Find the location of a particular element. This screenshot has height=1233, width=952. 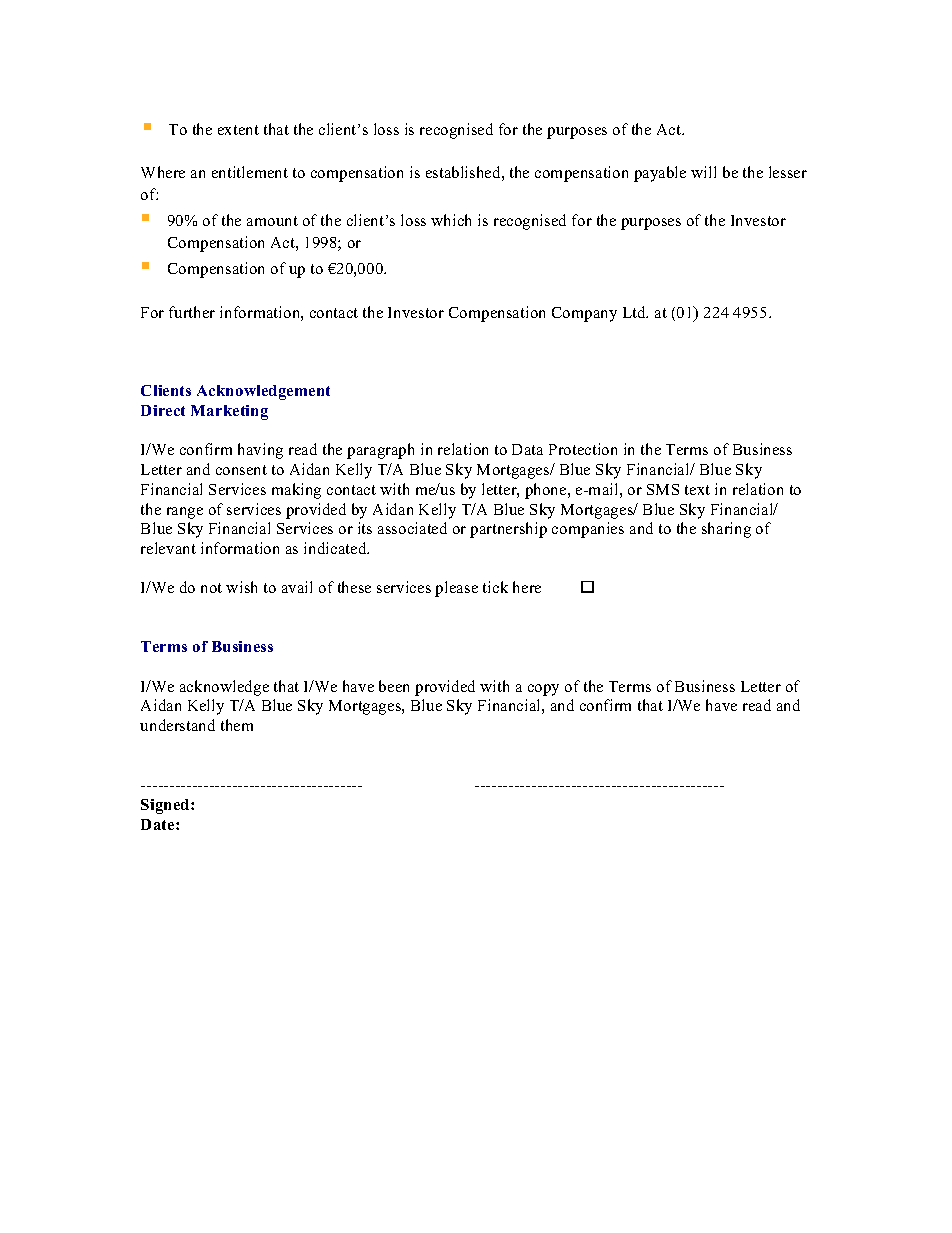

Signed is located at coordinates (166, 806).
